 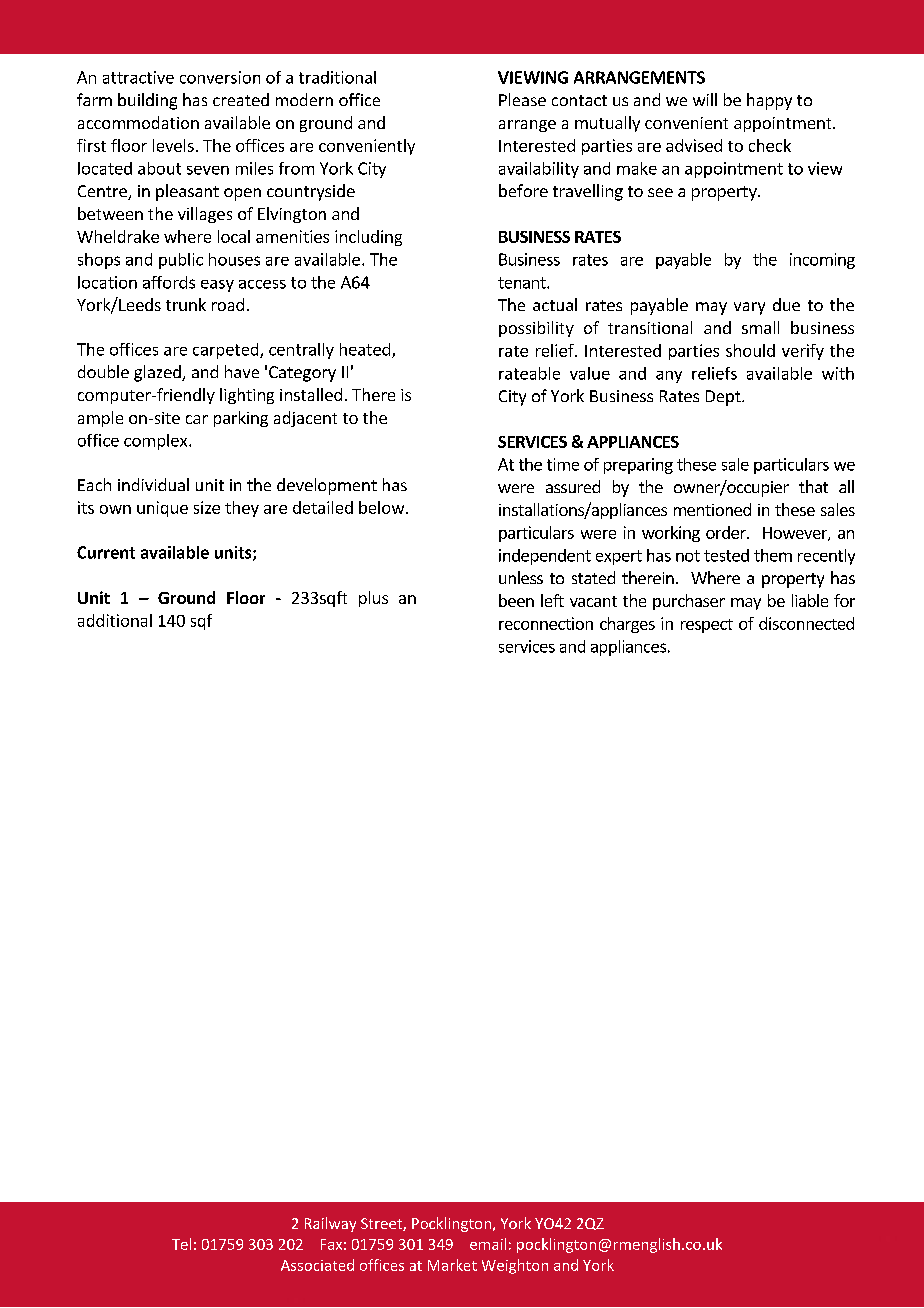 What do you see at coordinates (147, 101) in the page?
I see `building` at bounding box center [147, 101].
